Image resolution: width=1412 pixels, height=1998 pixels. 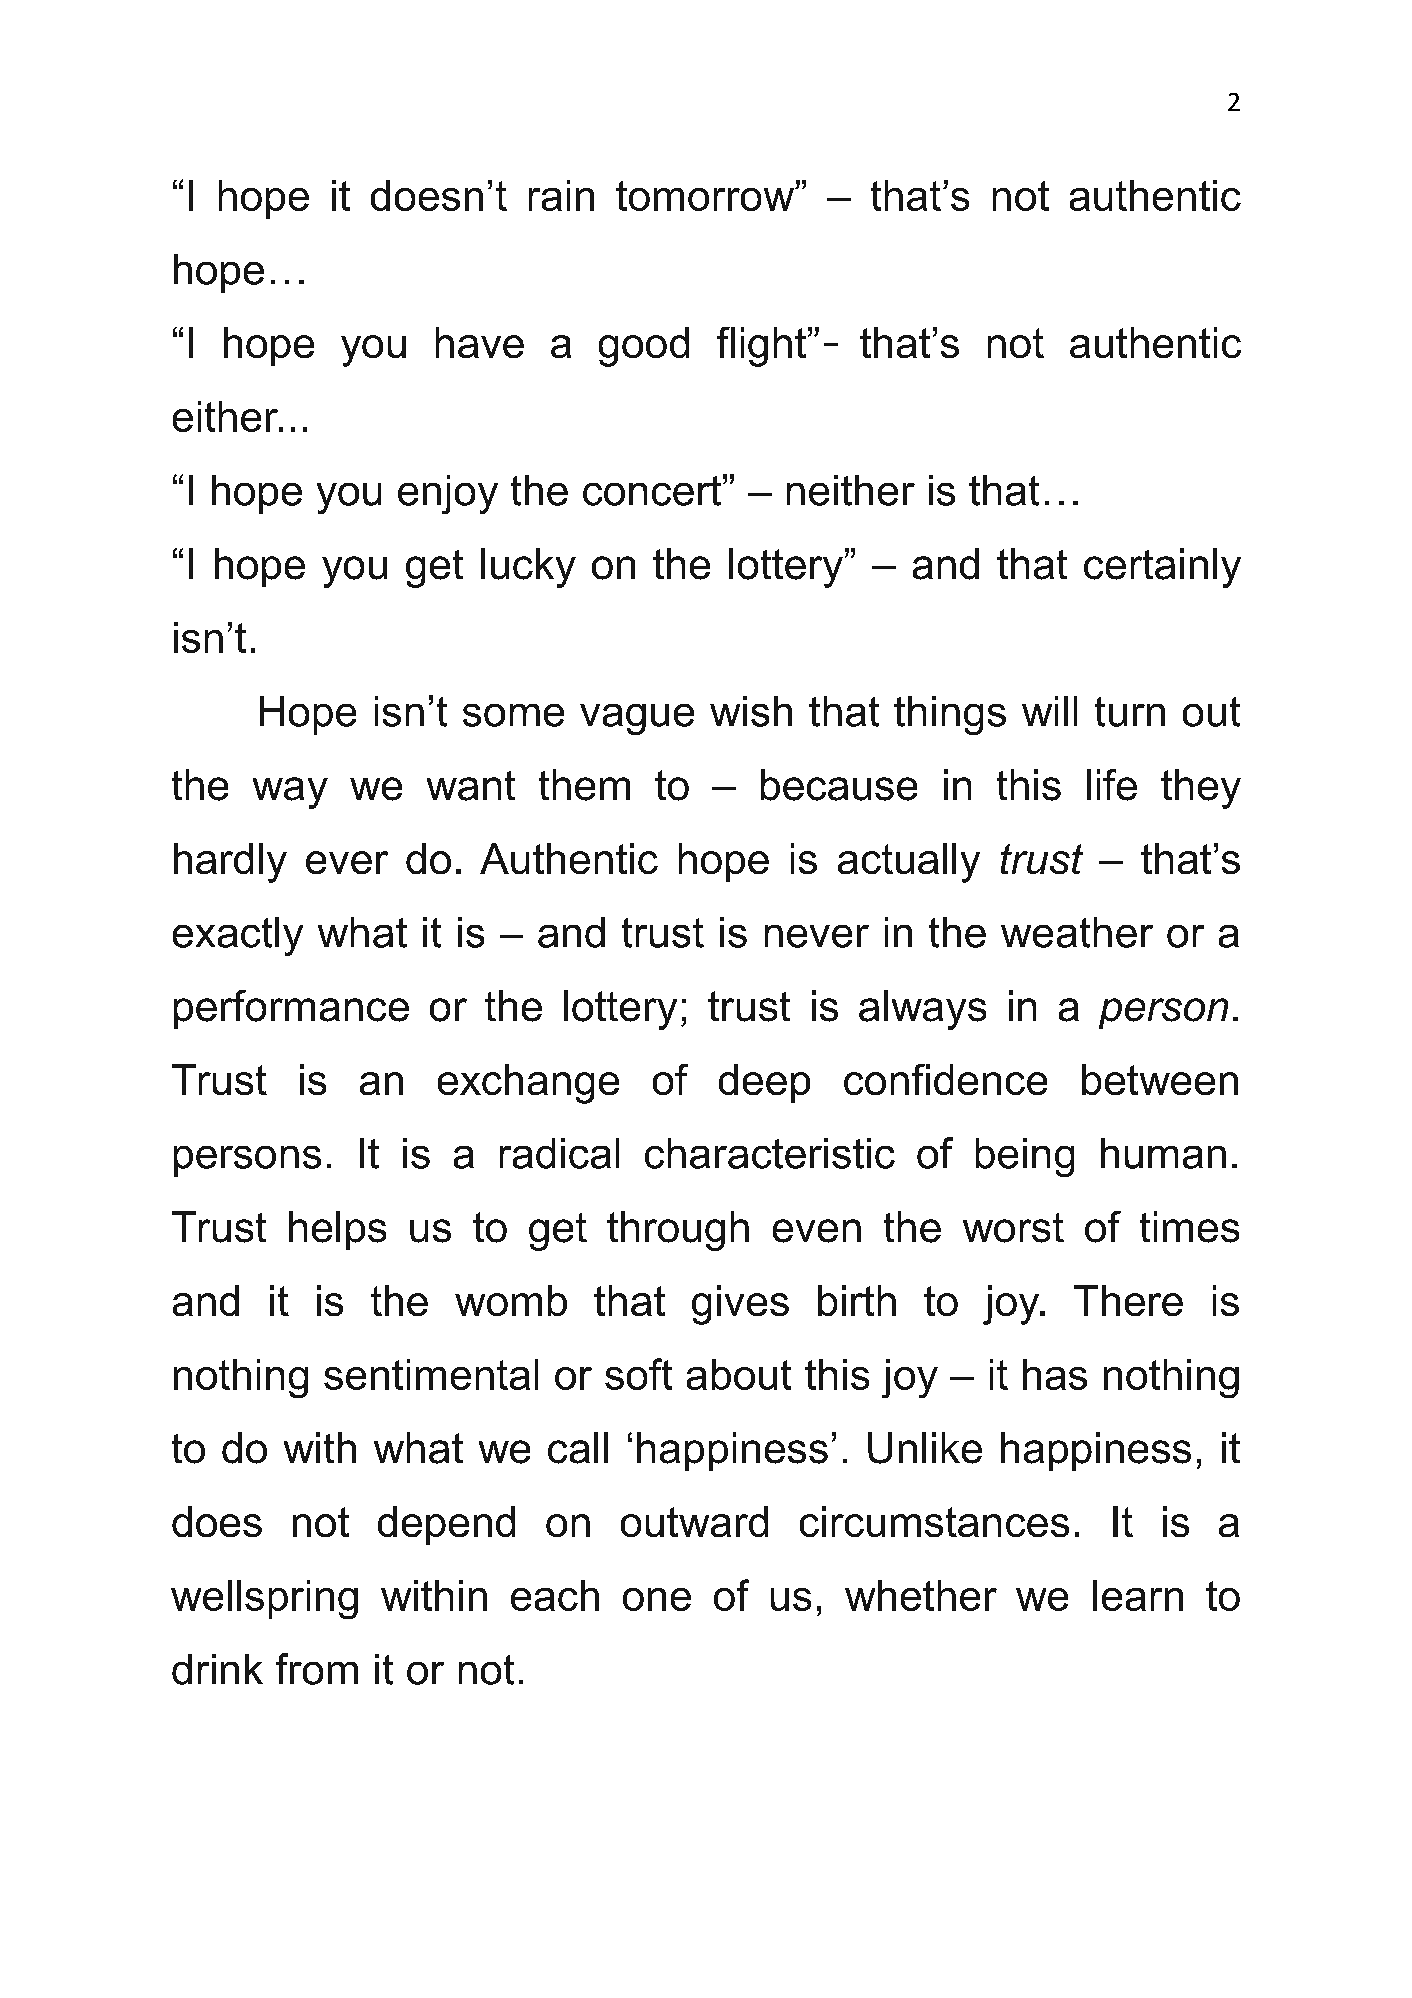 I want to click on certainly, so click(x=1162, y=568).
